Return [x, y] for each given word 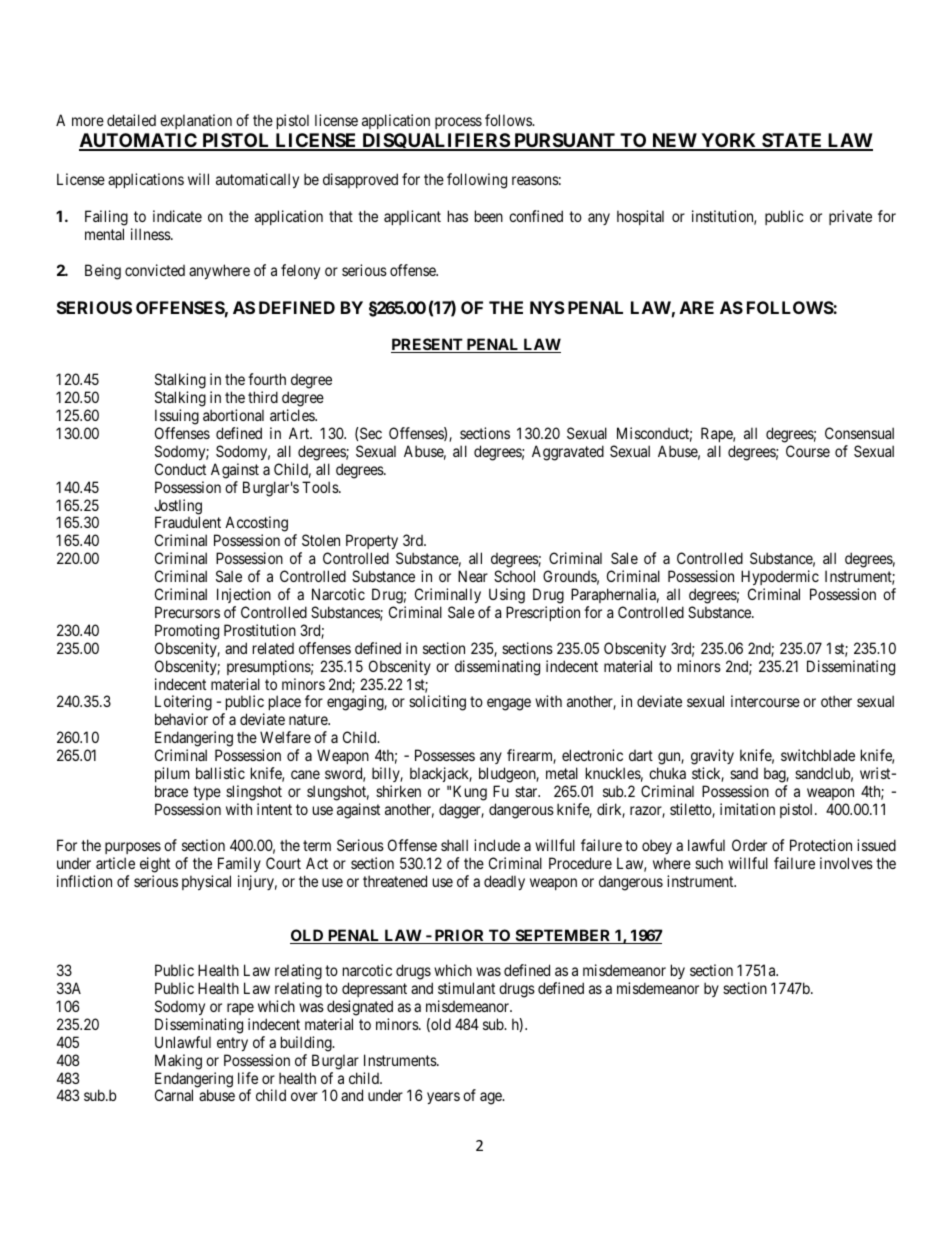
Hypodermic [780, 579]
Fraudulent [188, 522]
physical [206, 882]
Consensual [859, 433]
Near [473, 576]
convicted [155, 270]
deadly [504, 882]
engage [509, 704]
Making [178, 1062]
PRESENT [428, 345]
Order [749, 845]
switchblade [818, 755]
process [458, 123]
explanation [196, 121]
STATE [792, 141]
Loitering [183, 704]
